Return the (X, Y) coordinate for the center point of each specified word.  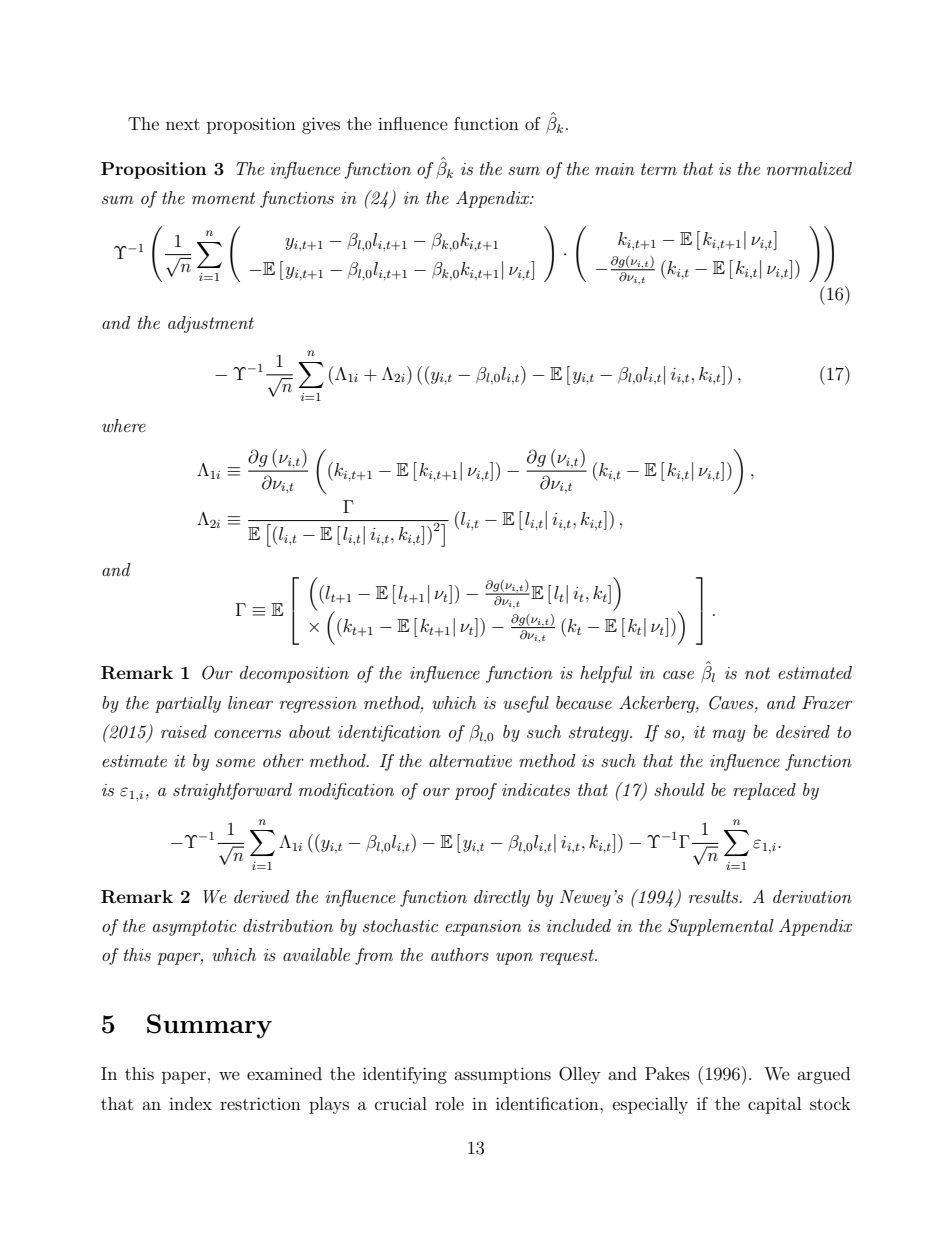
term (659, 169)
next (183, 124)
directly (502, 898)
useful (526, 704)
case (678, 675)
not (757, 673)
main (615, 169)
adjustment (211, 324)
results (715, 896)
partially (188, 704)
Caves (732, 703)
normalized (809, 168)
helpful (606, 674)
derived (262, 896)
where (124, 425)
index (190, 1103)
